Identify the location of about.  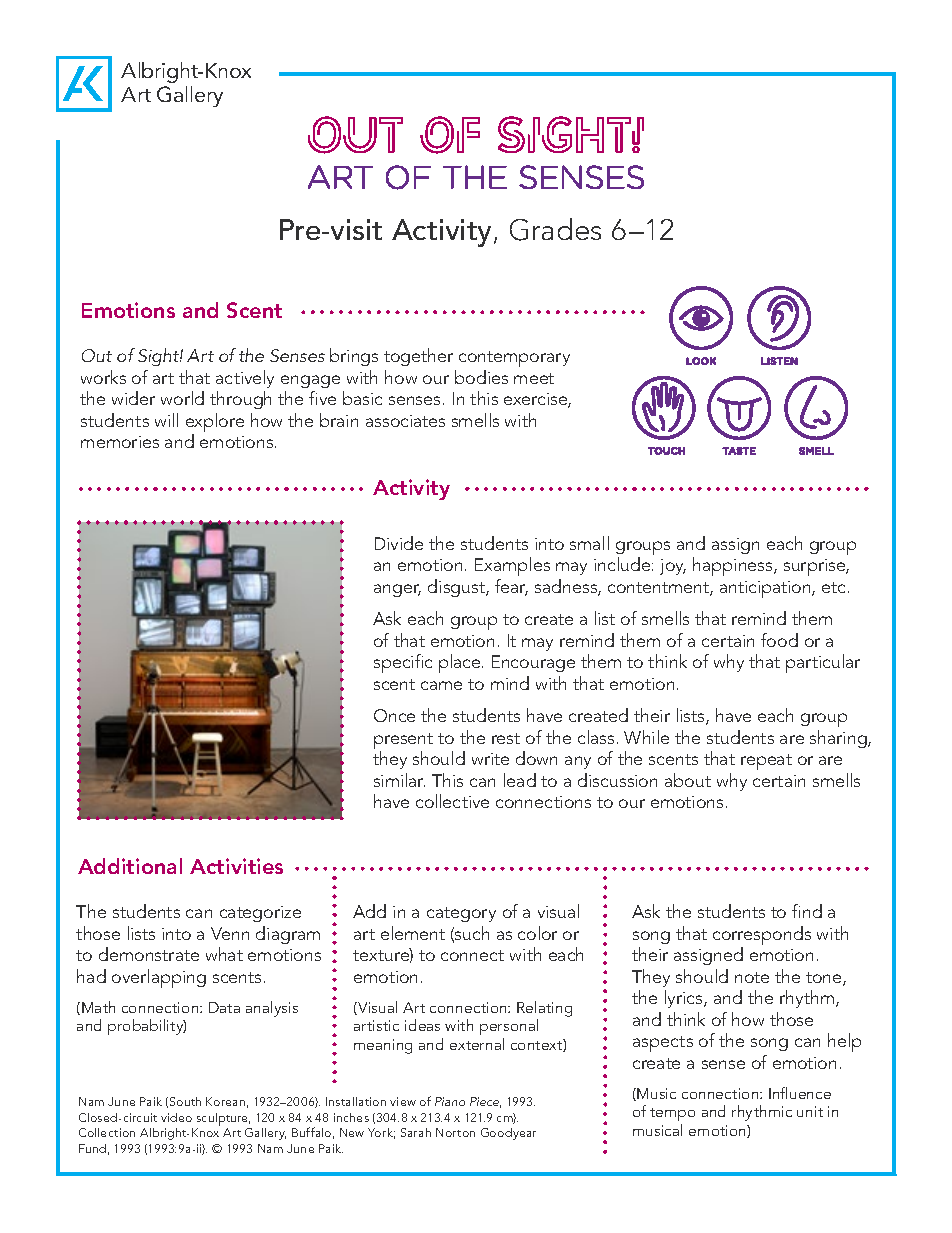
(688, 780).
